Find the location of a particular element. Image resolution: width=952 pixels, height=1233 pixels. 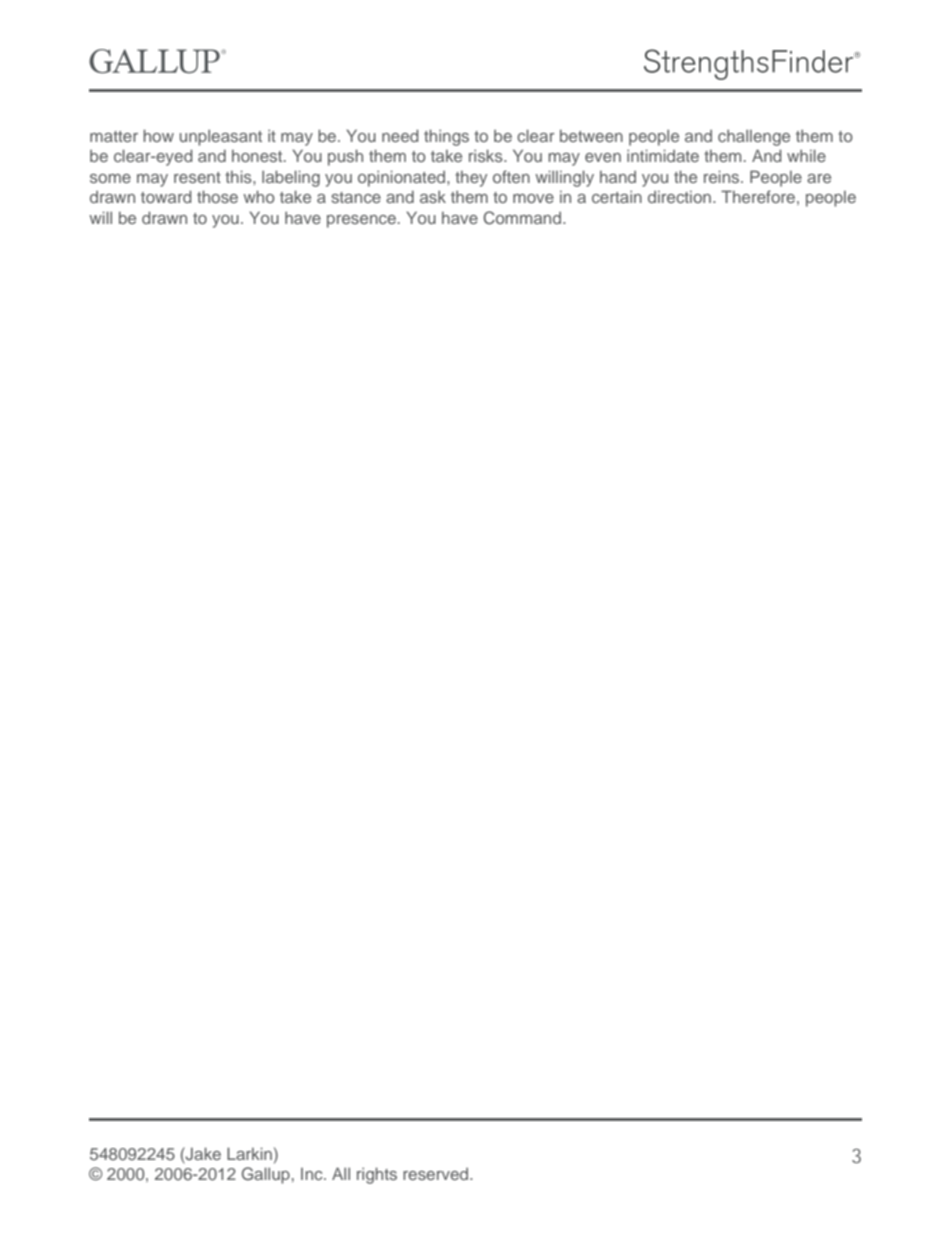

reserved is located at coordinates (437, 1174).
